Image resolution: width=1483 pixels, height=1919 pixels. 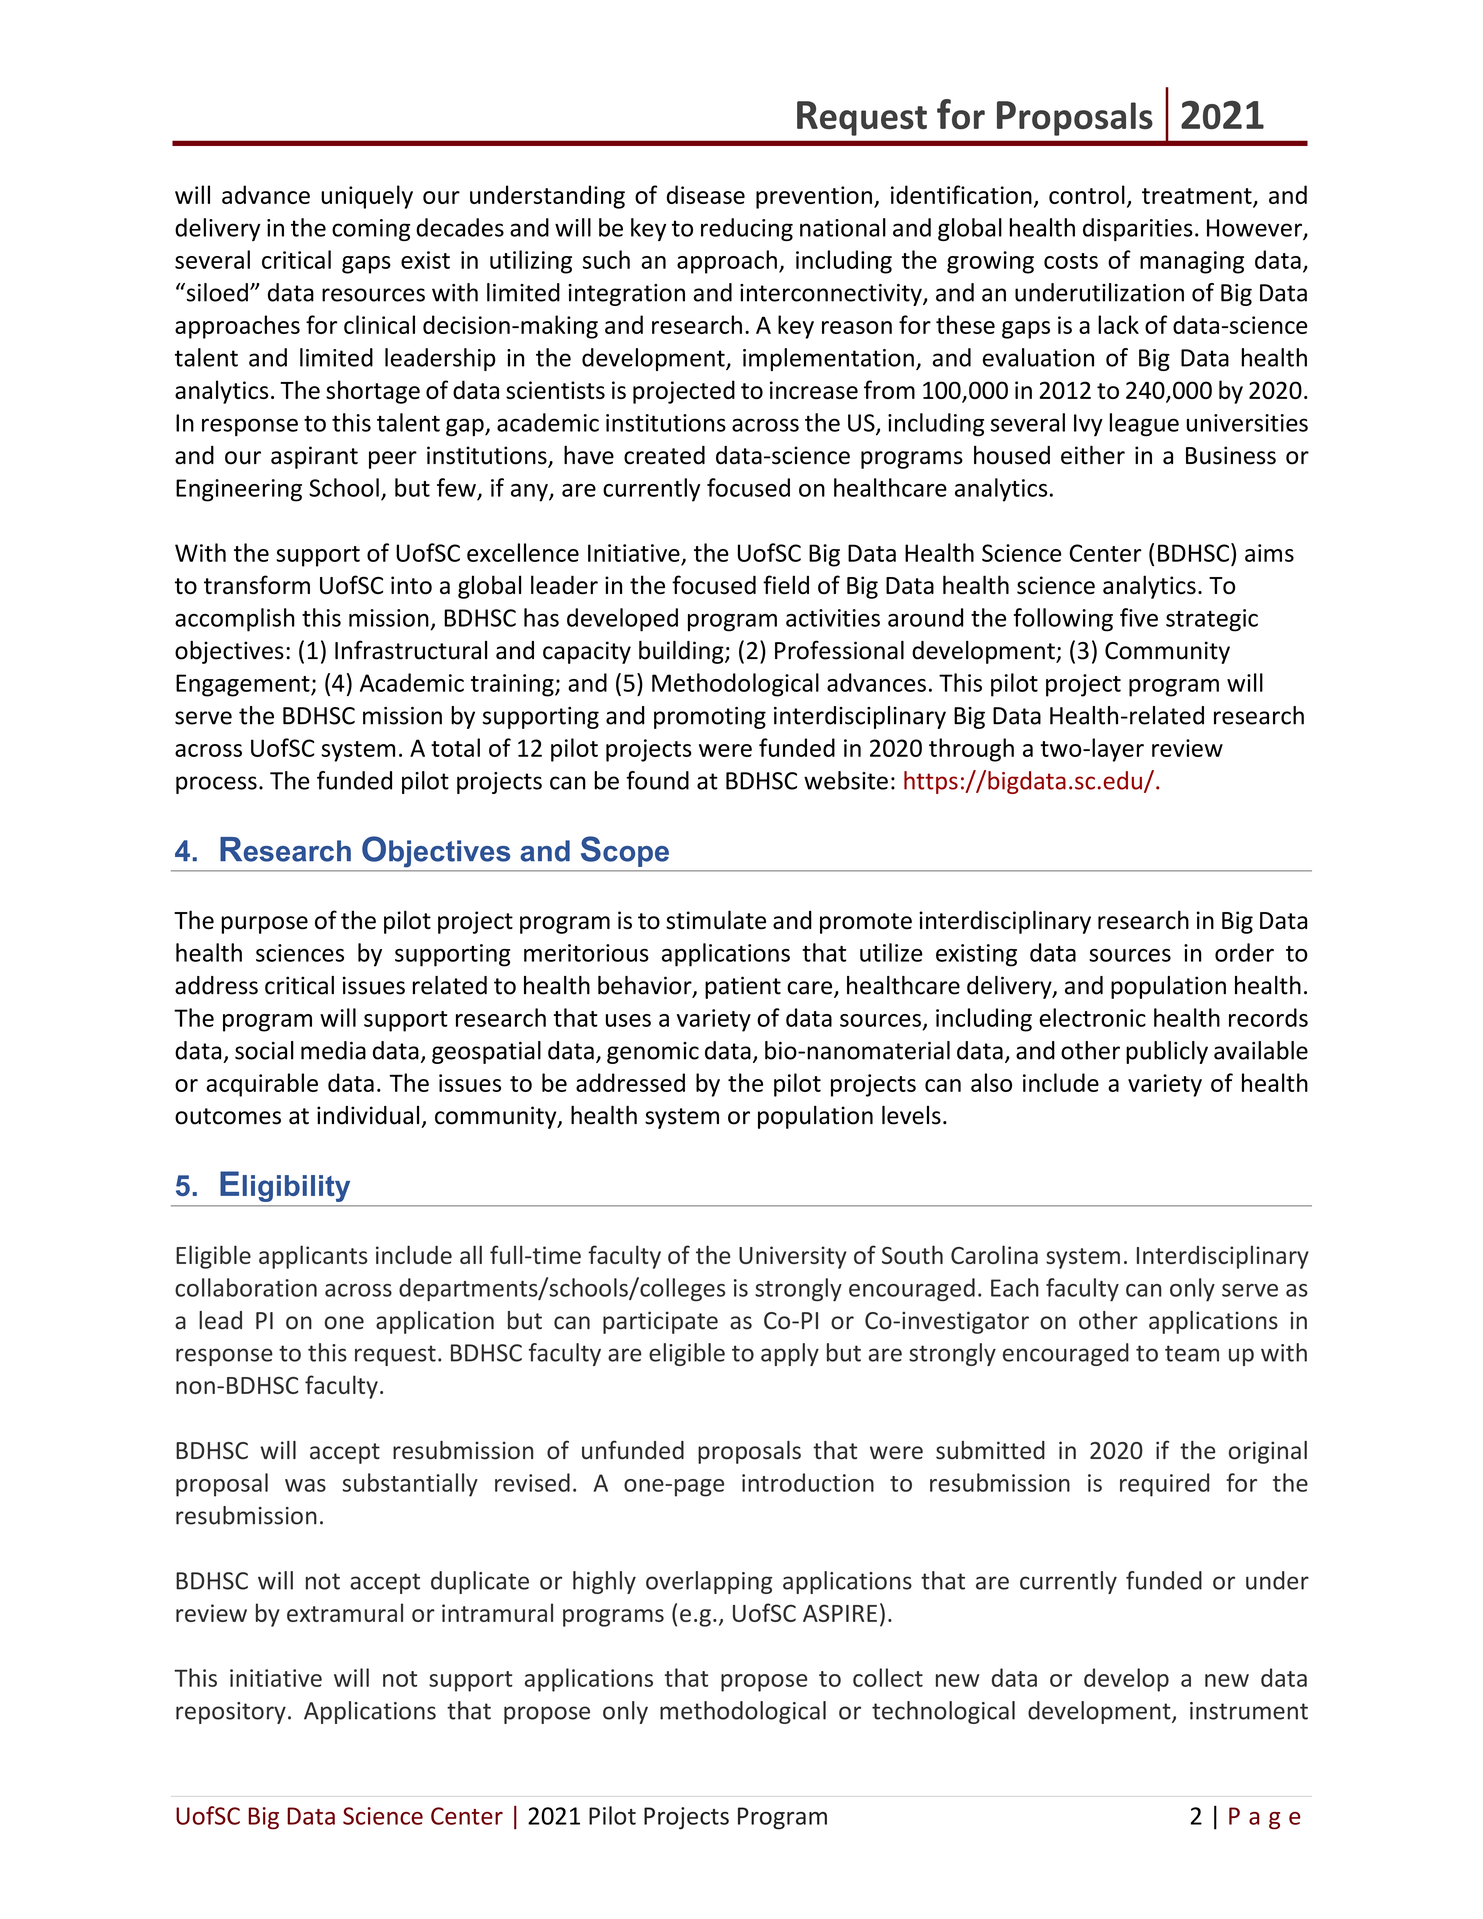 What do you see at coordinates (244, 685) in the image?
I see `Engagement` at bounding box center [244, 685].
